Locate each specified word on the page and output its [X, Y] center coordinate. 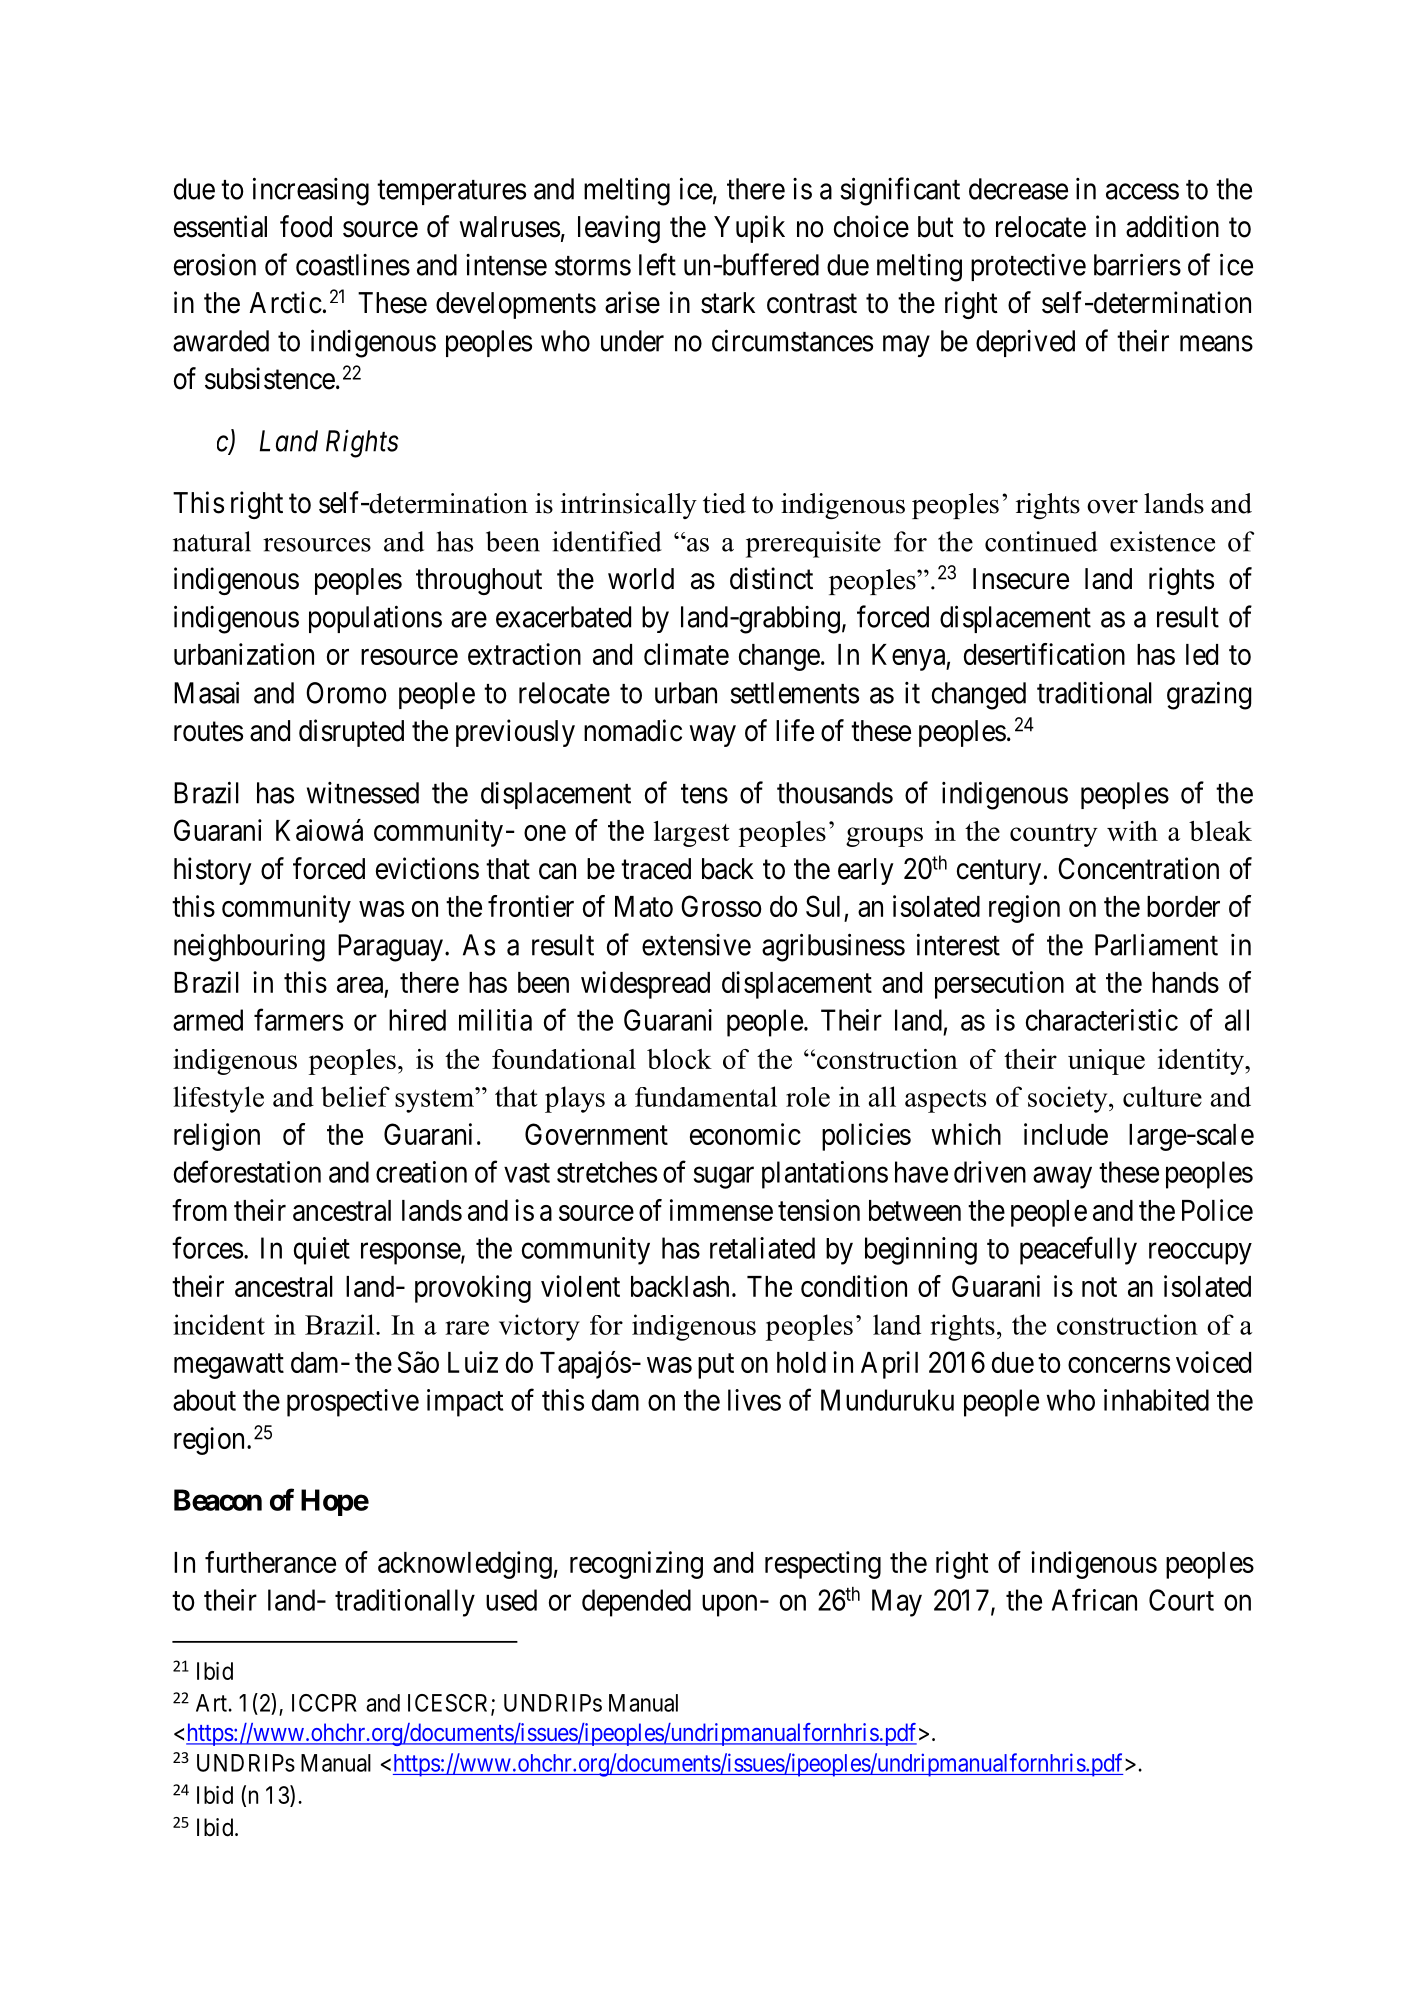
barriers [1137, 264]
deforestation [247, 1171]
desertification [1044, 654]
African [1094, 1599]
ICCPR [324, 1703]
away [1062, 1178]
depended [636, 1603]
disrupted [351, 733]
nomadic [633, 730]
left [657, 264]
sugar [724, 1178]
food [306, 226]
